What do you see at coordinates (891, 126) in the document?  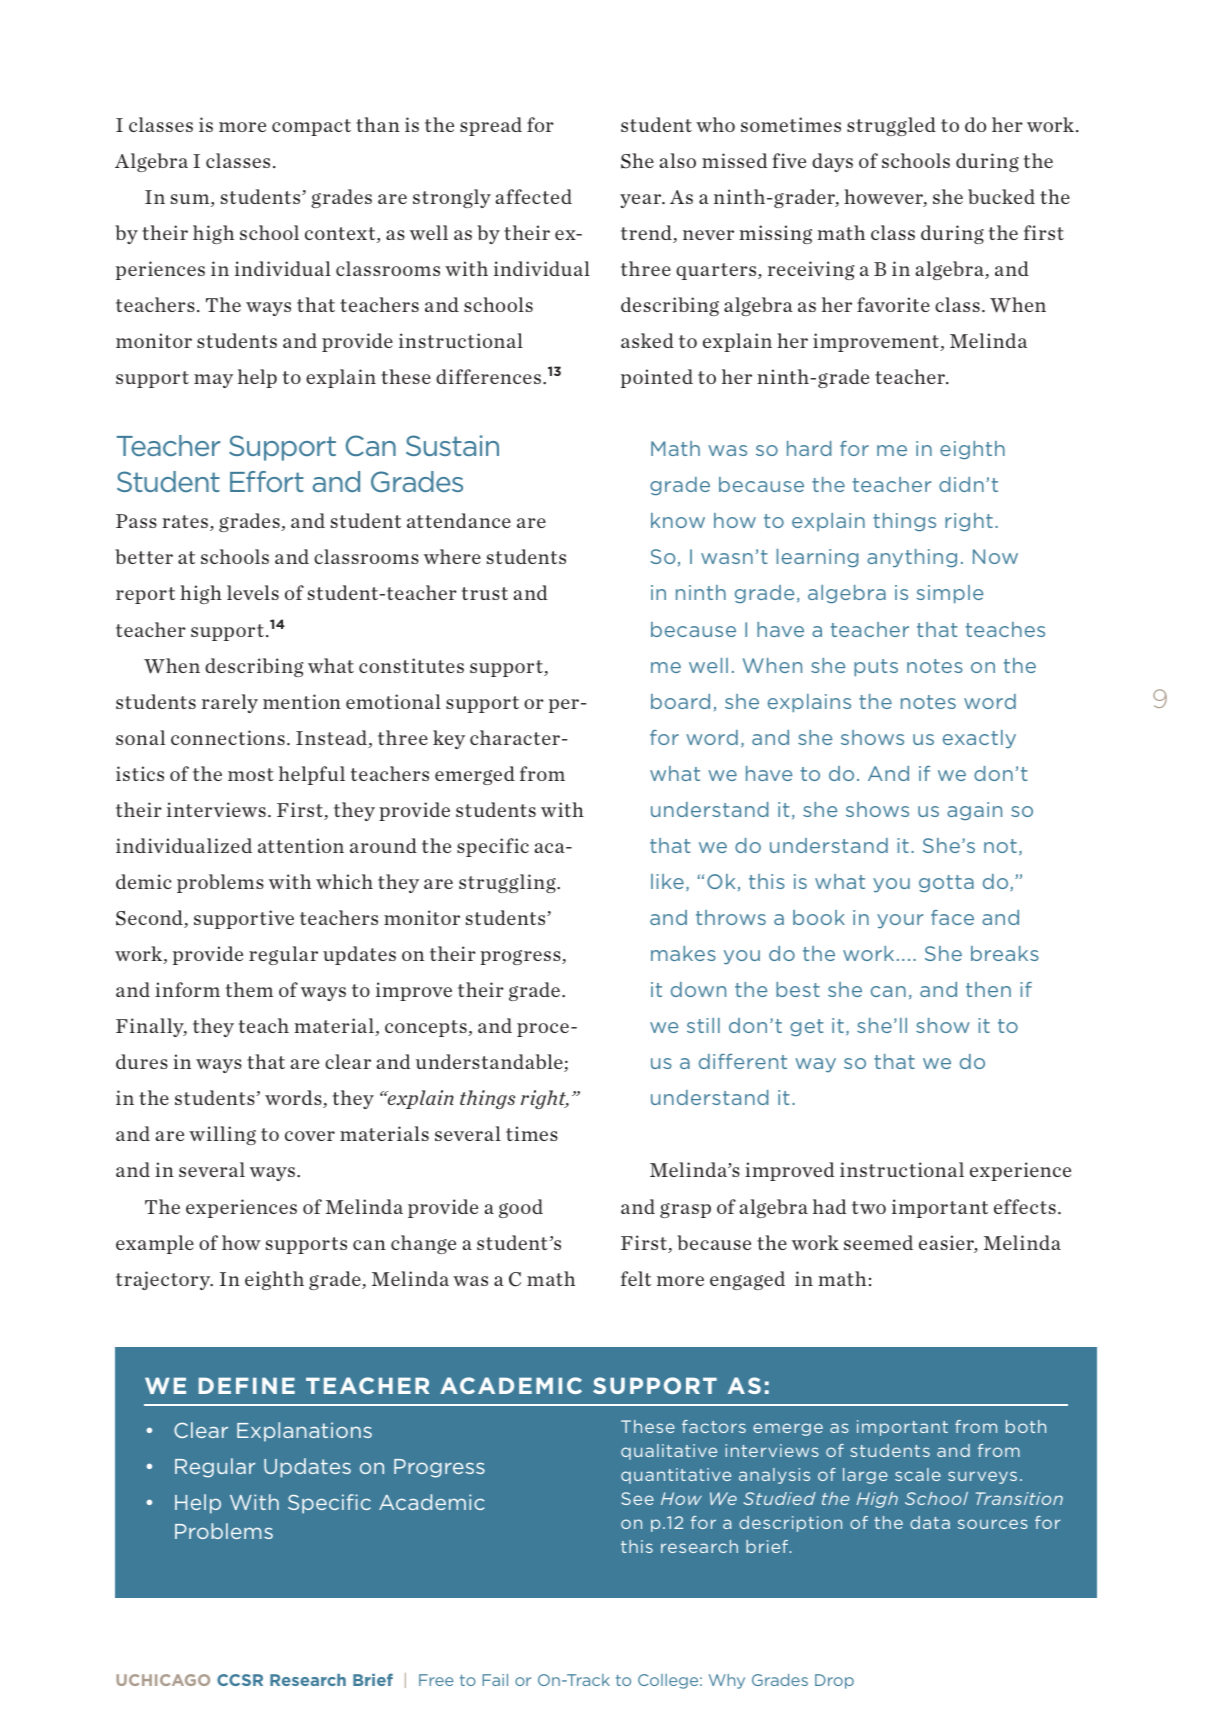 I see `struggled` at bounding box center [891, 126].
